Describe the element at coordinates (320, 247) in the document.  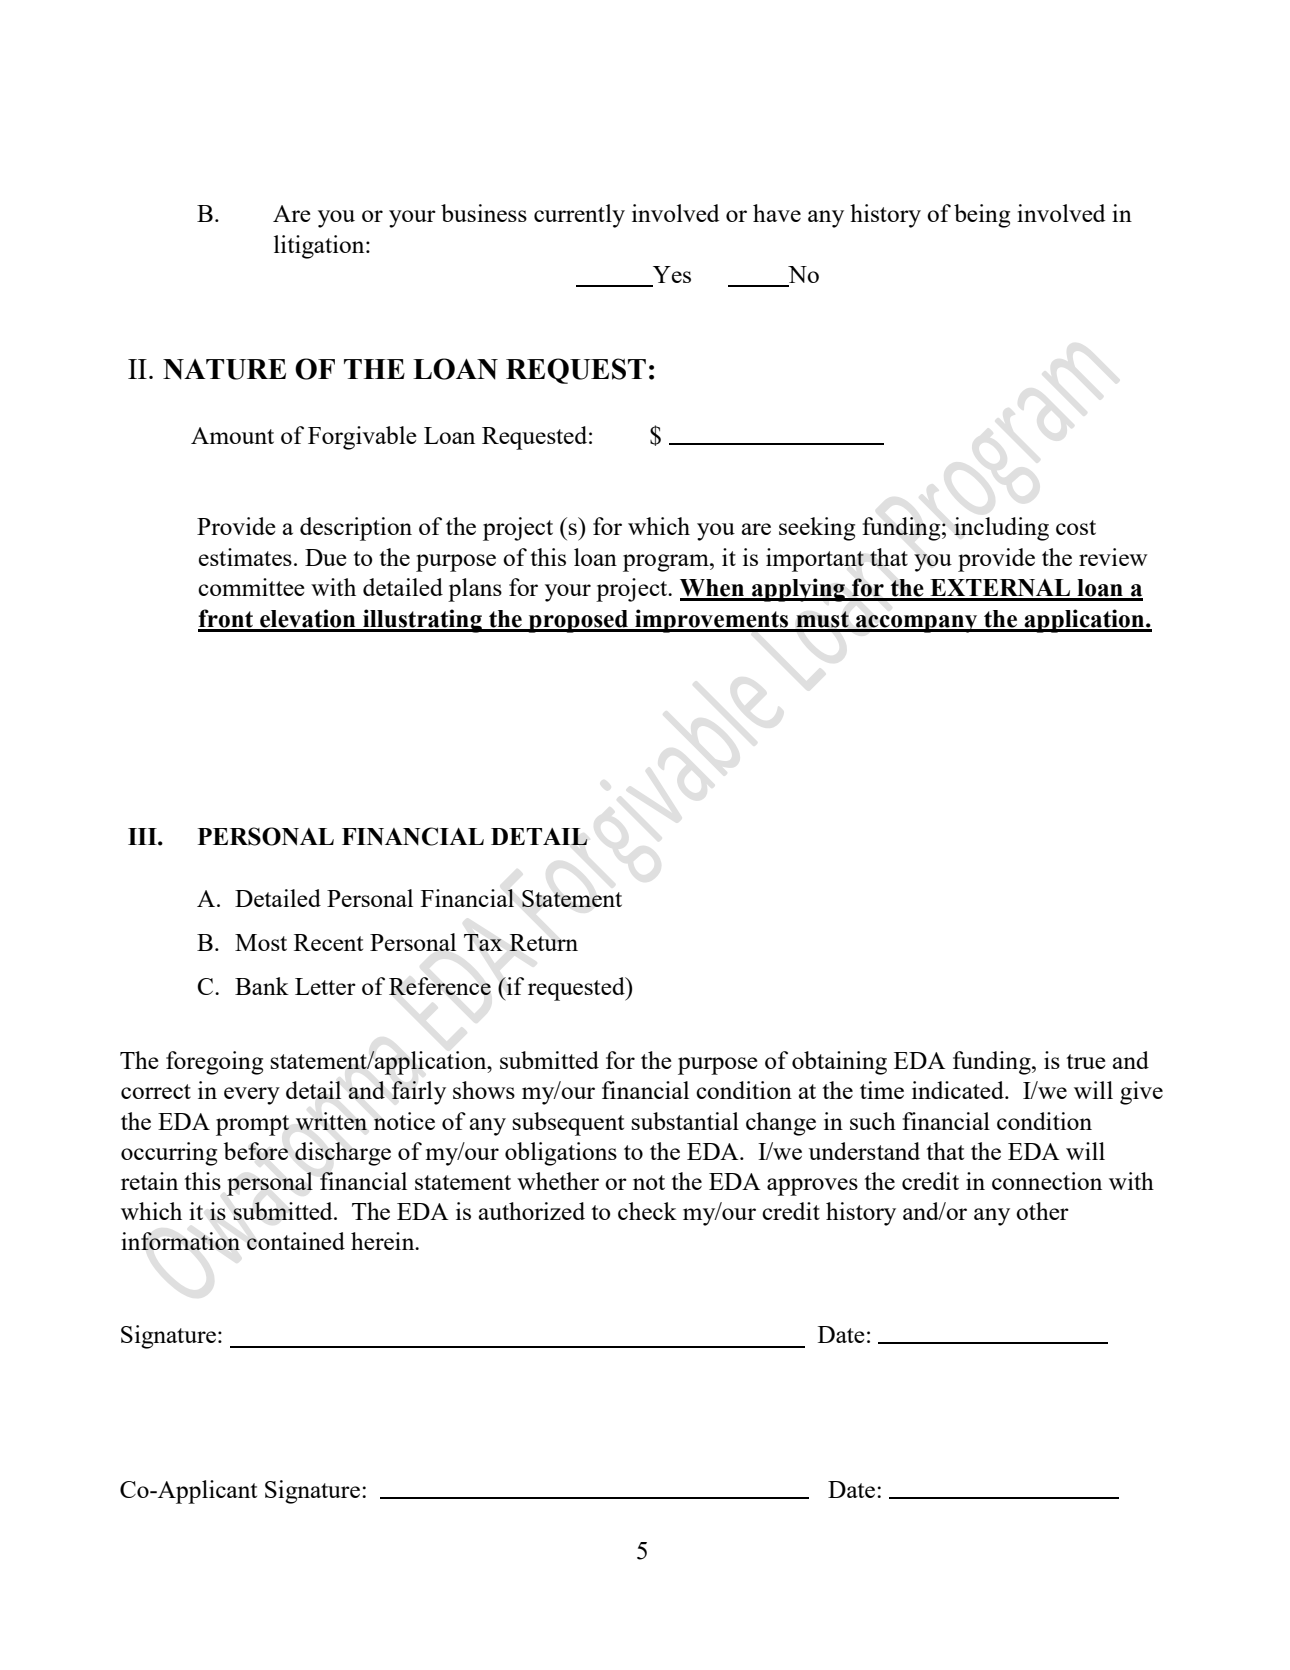
I see `litigation` at that location.
